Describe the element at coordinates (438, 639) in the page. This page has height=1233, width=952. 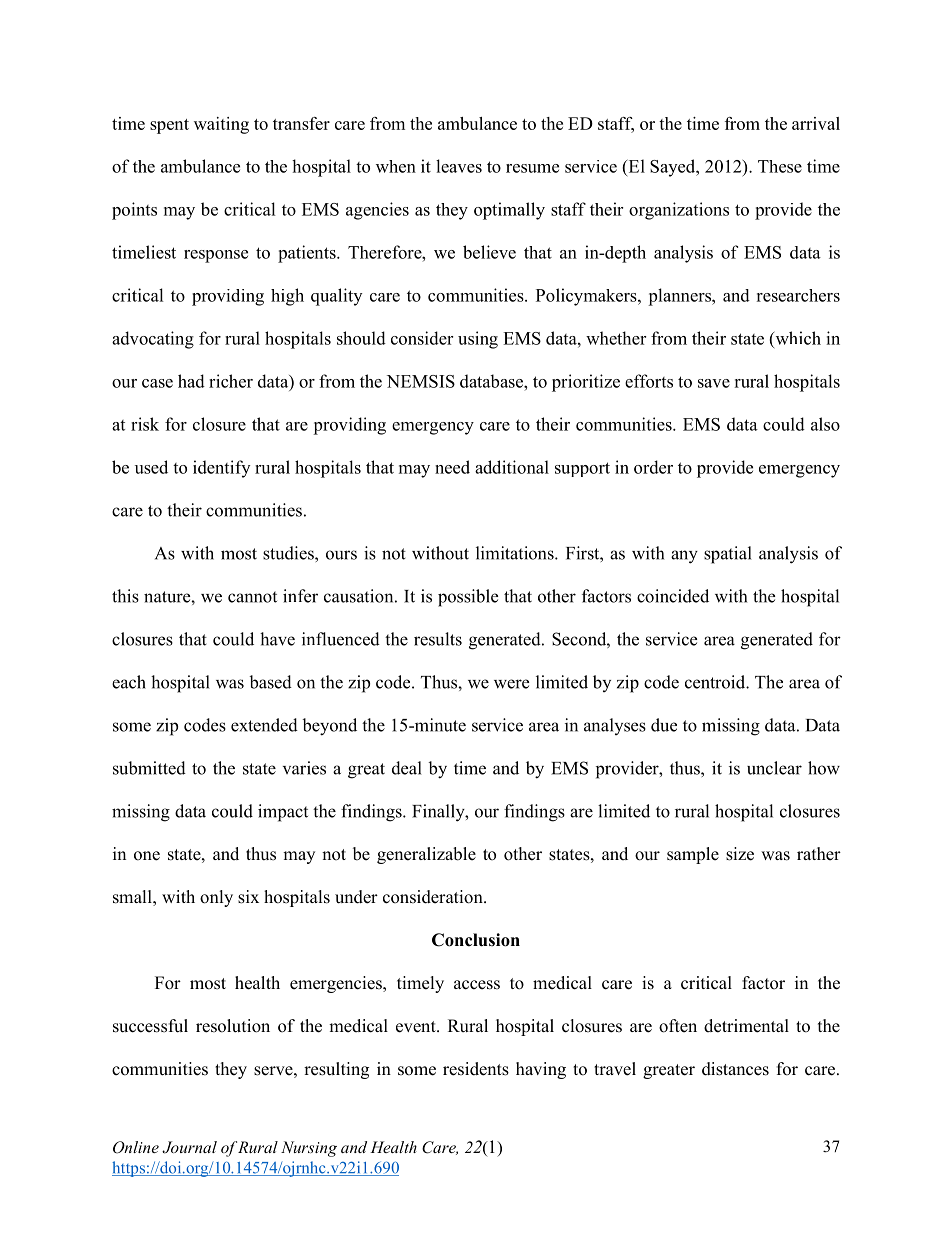
I see `results` at that location.
